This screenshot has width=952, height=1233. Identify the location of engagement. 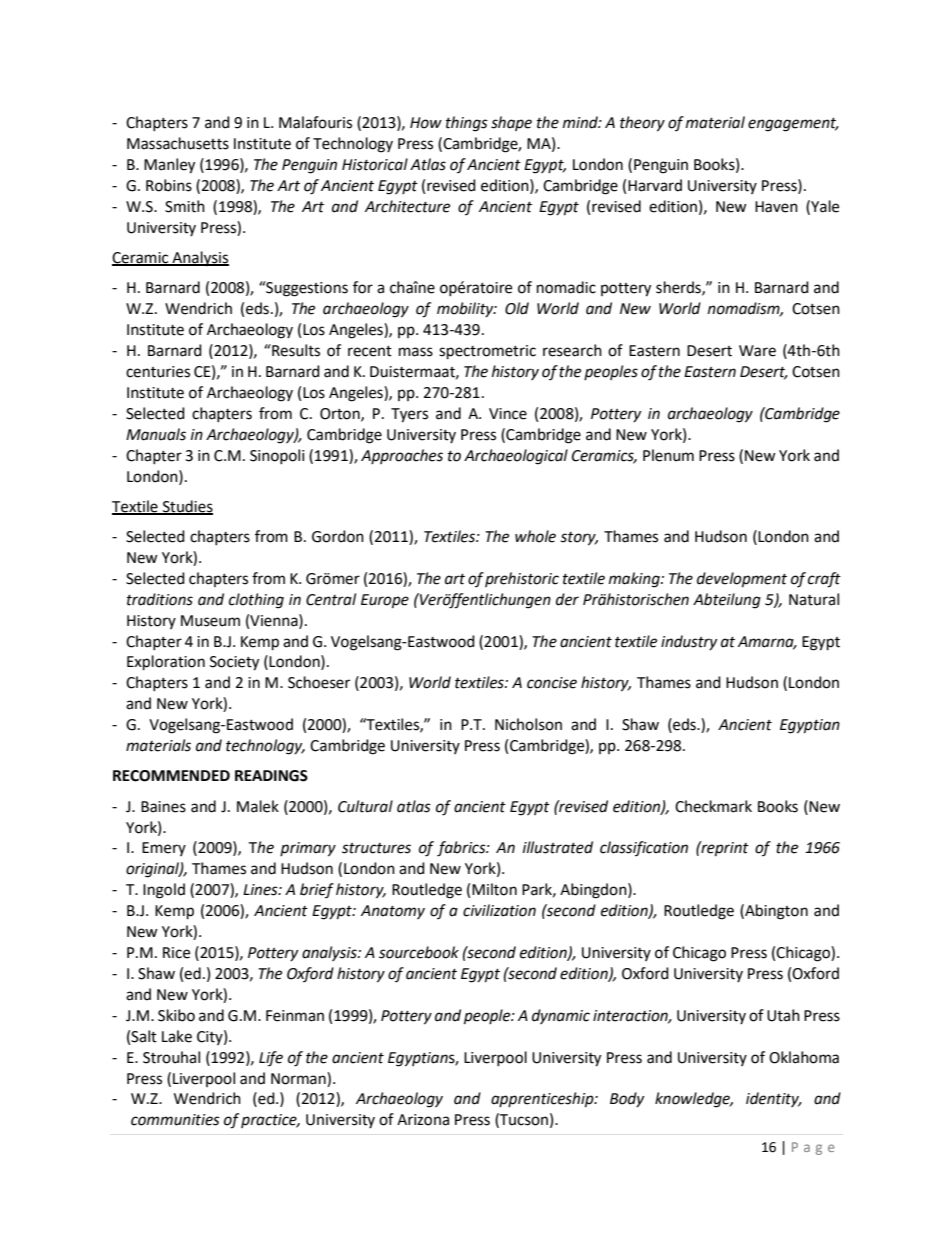
(793, 125).
